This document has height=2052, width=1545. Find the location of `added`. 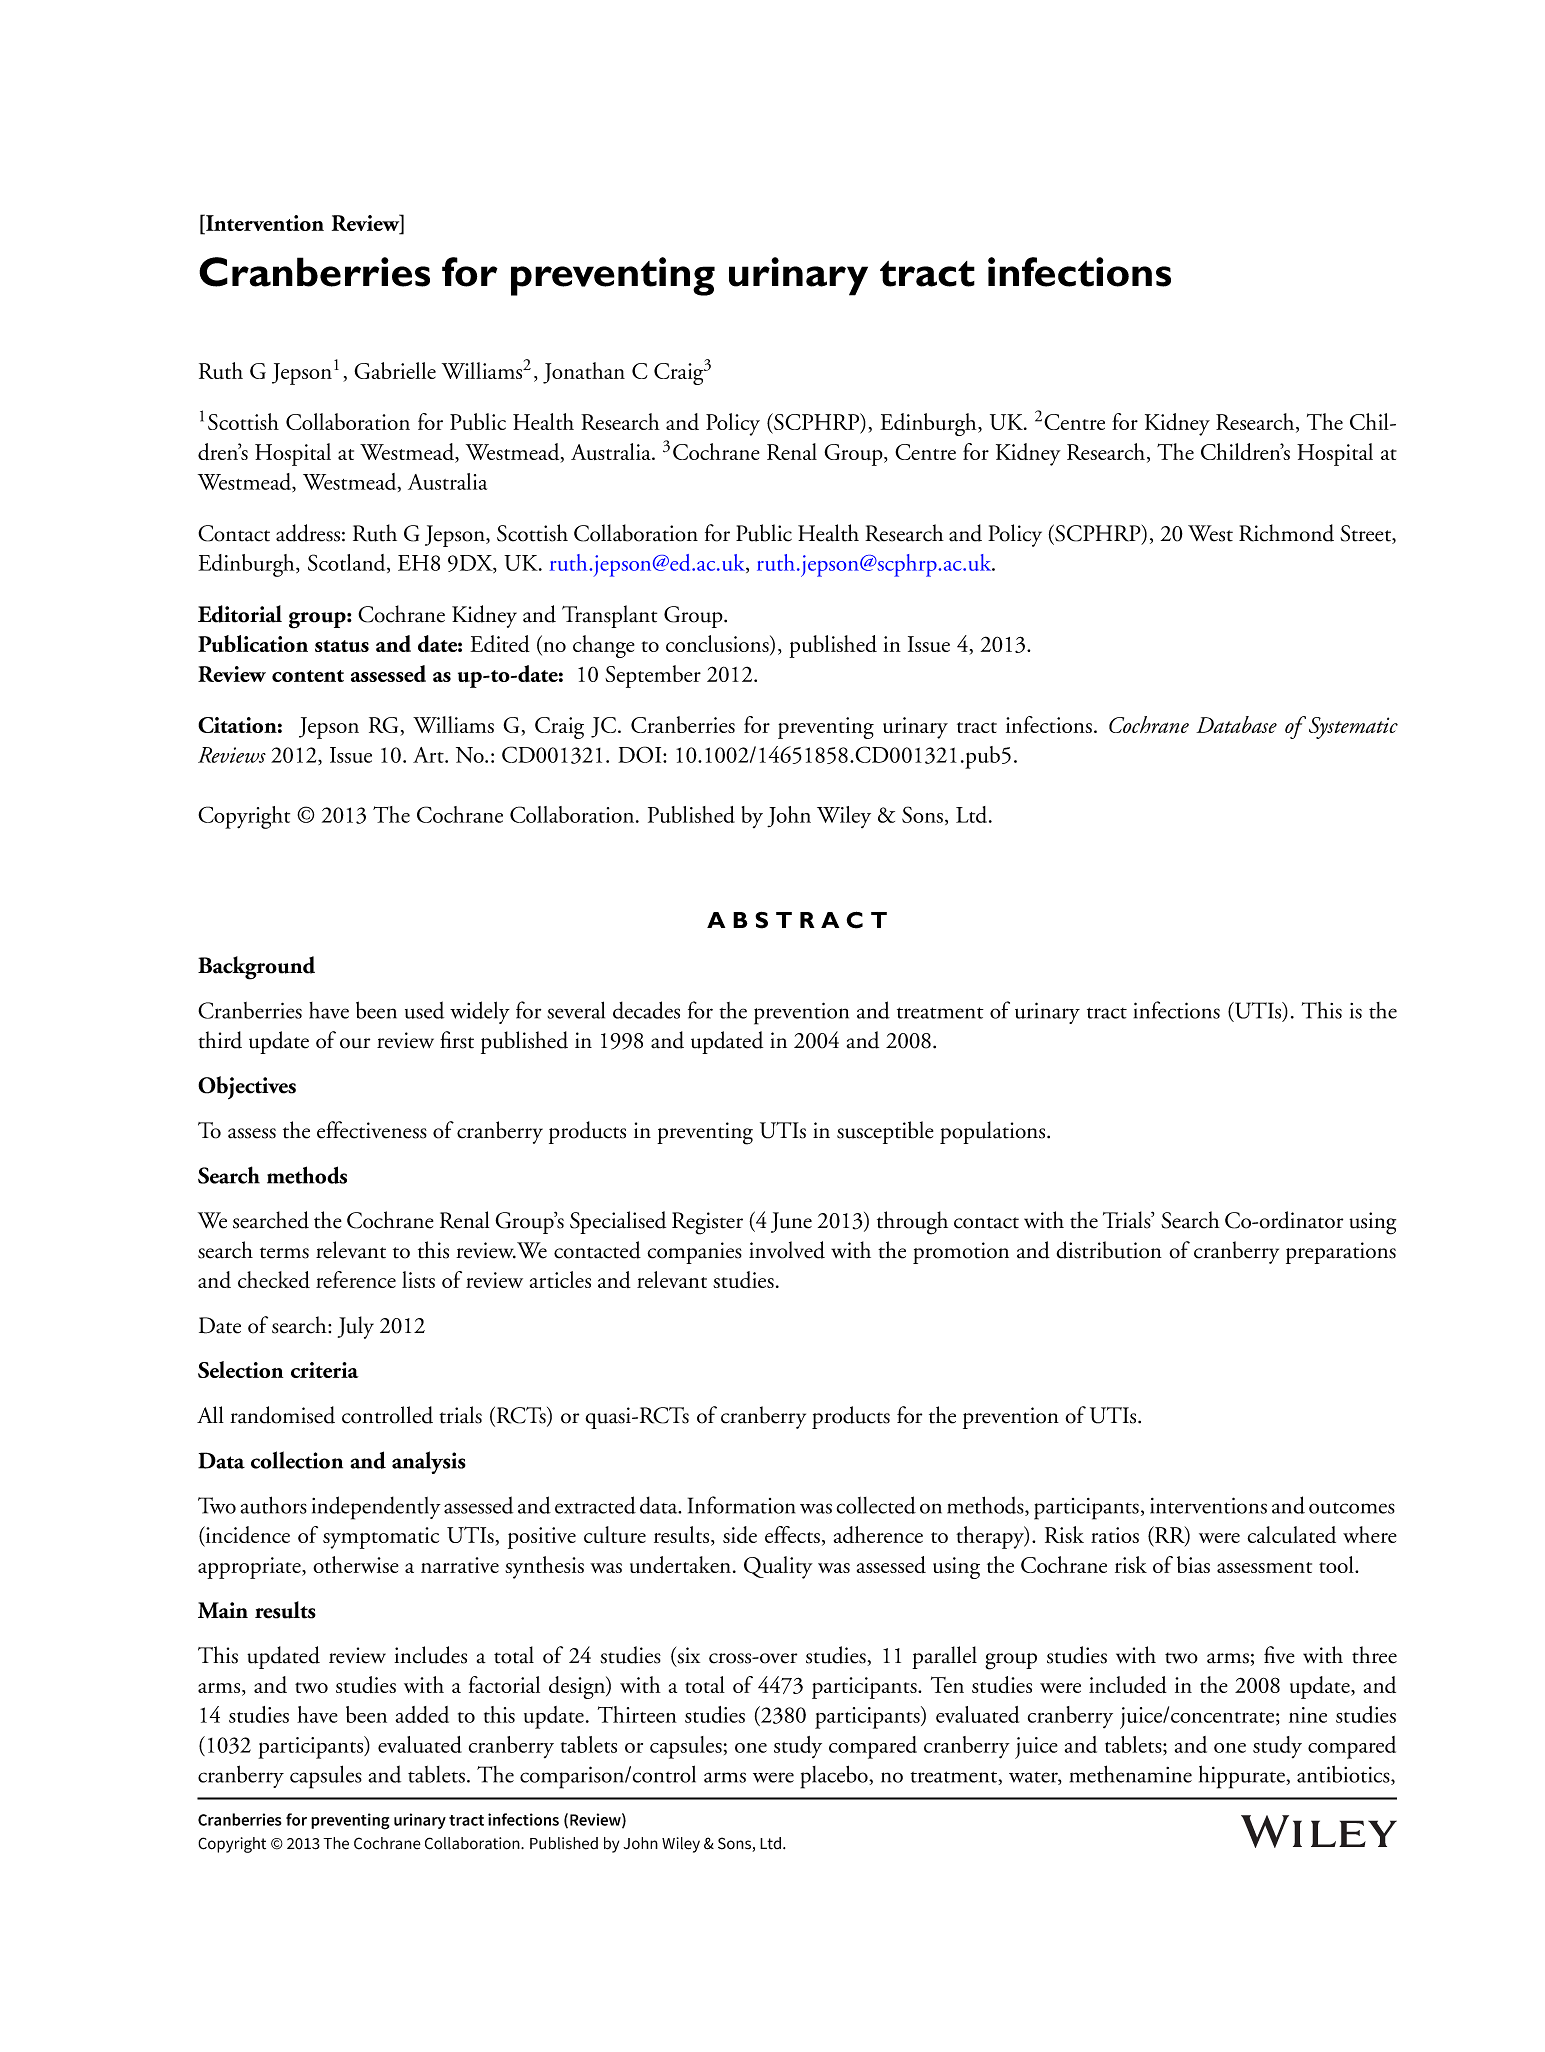

added is located at coordinates (422, 1714).
